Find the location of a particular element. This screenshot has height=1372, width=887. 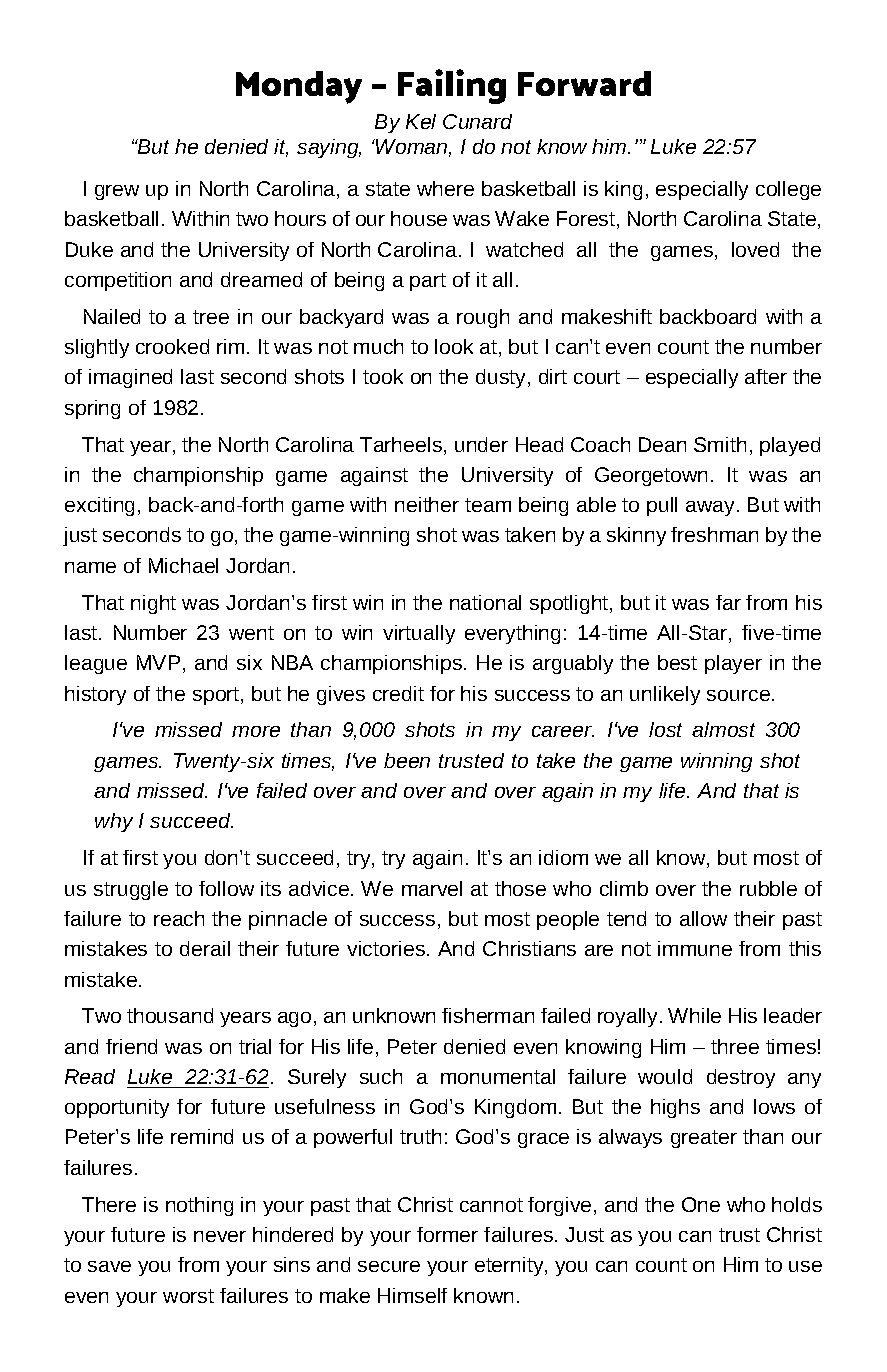

college is located at coordinates (788, 190).
